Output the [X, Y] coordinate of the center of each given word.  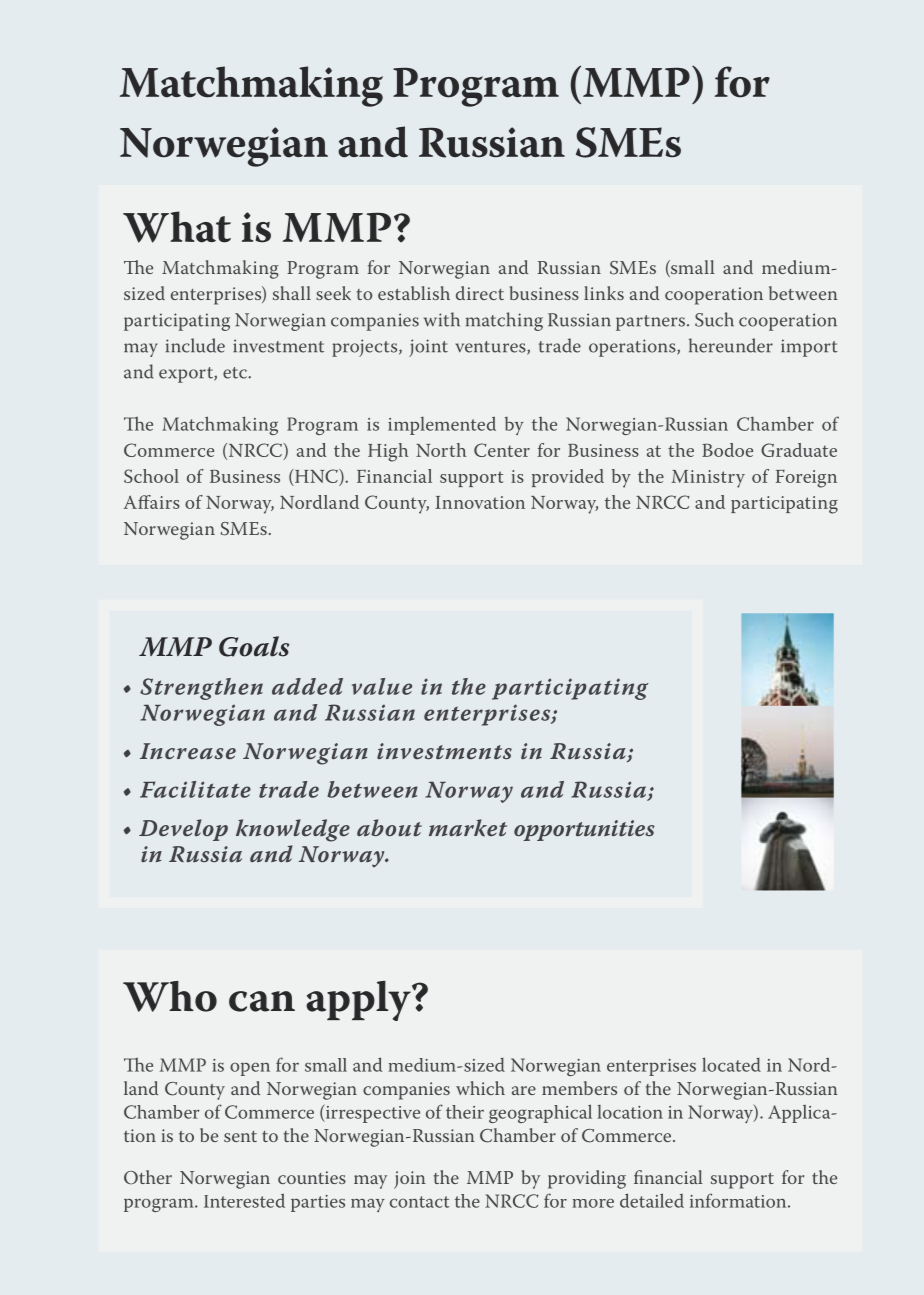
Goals [254, 646]
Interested [244, 1201]
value [382, 686]
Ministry [708, 479]
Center [502, 450]
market [468, 828]
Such [714, 319]
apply [359, 1001]
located [731, 1064]
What [177, 227]
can [262, 1001]
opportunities [584, 830]
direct [480, 293]
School [151, 476]
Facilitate [195, 789]
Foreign [806, 479]
